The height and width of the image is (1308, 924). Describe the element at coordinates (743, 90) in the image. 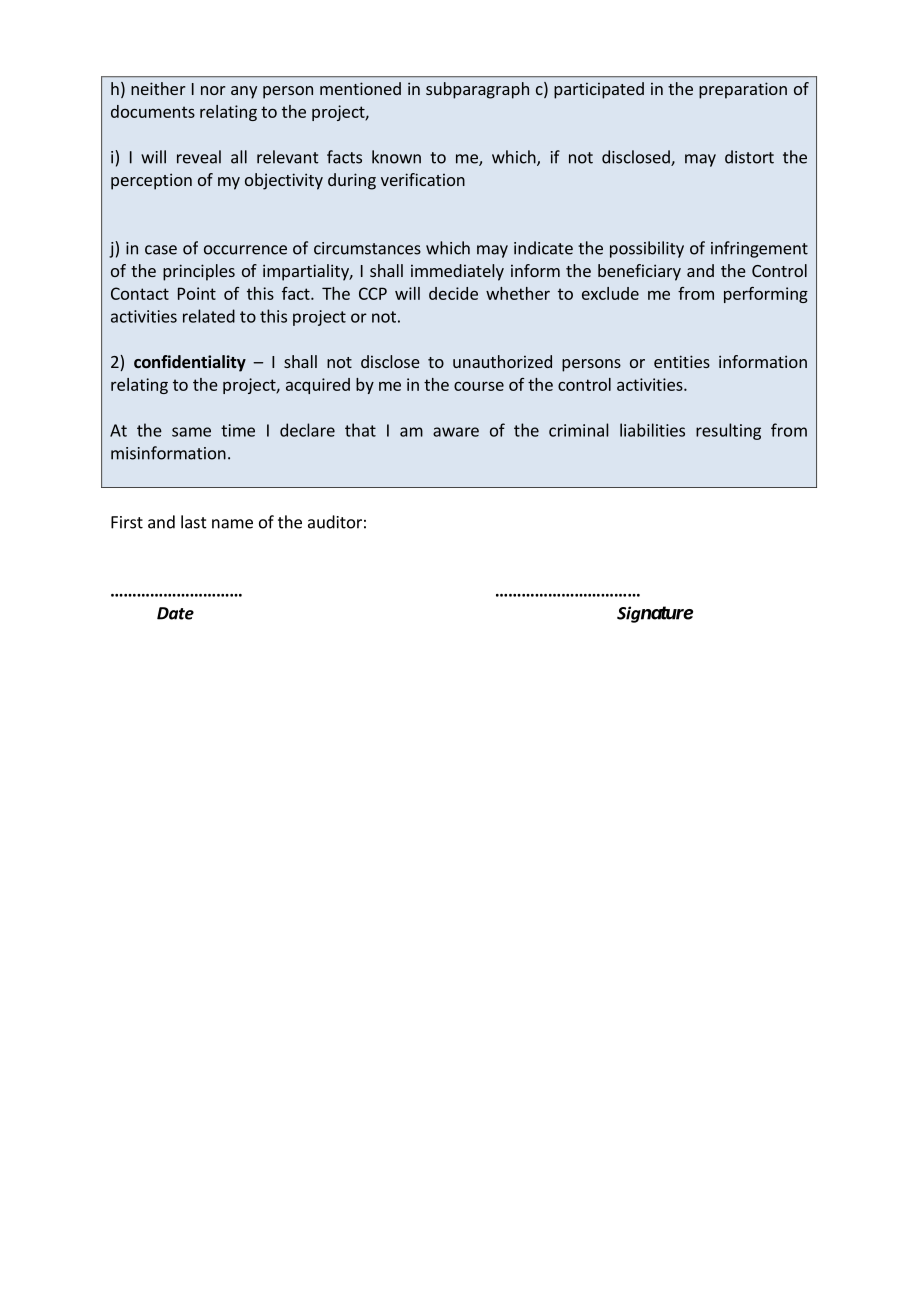

I see `preparation` at that location.
